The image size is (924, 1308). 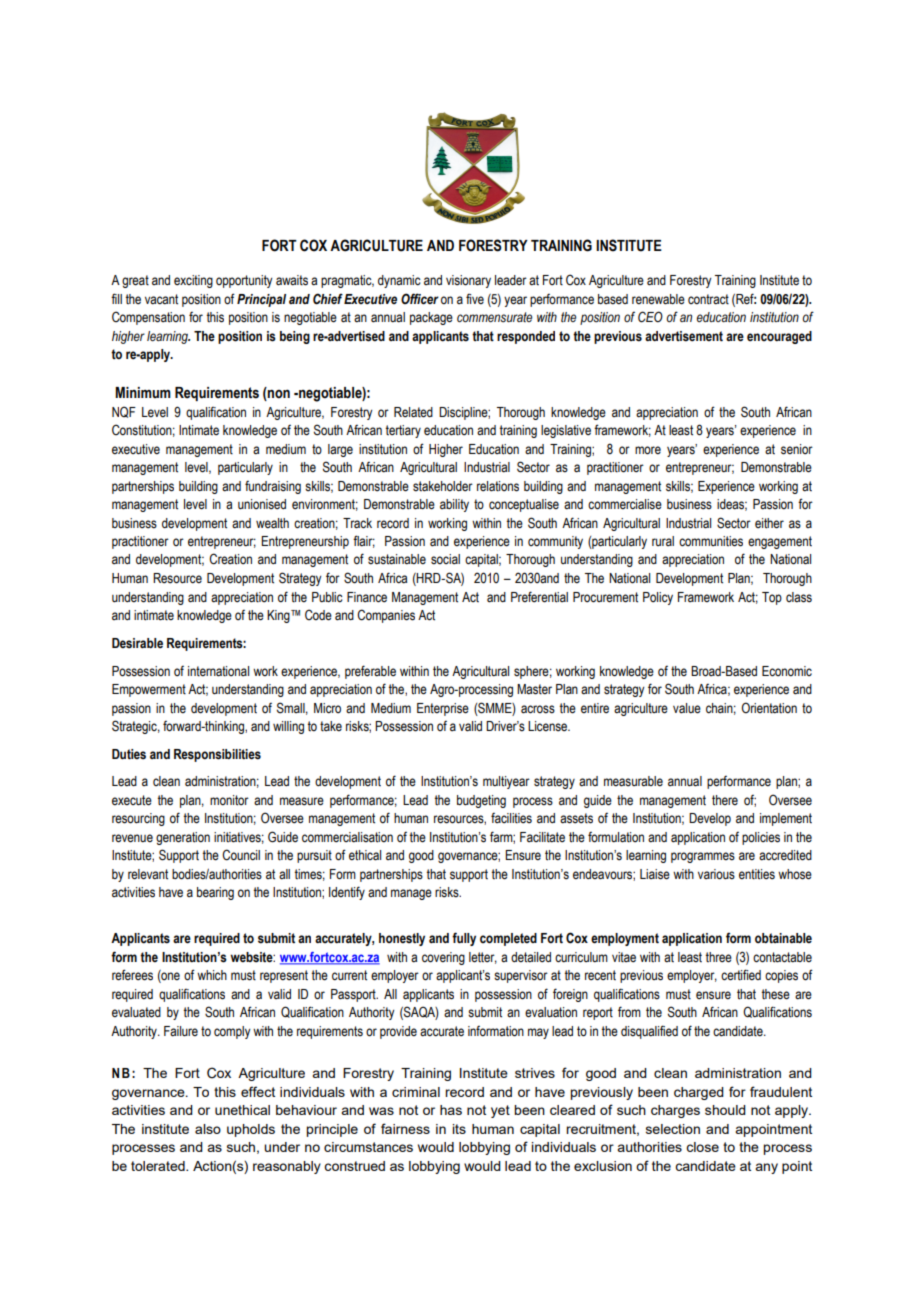 I want to click on communities, so click(x=711, y=541).
